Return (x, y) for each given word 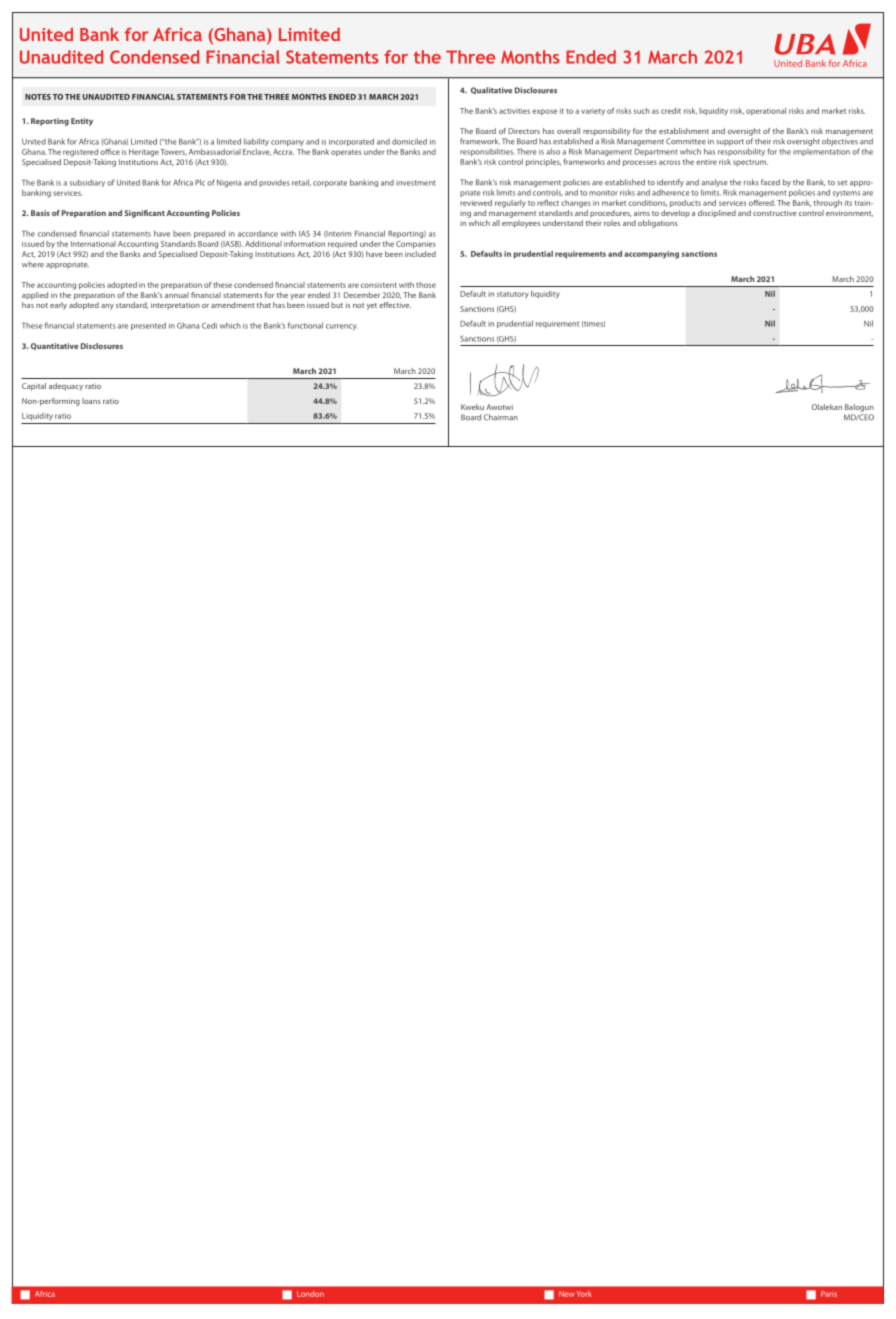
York (584, 1294)
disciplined (717, 214)
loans (91, 401)
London (310, 1294)
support (730, 142)
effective (395, 305)
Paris (829, 1294)
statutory (513, 295)
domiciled (409, 141)
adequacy (66, 387)
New (567, 1294)
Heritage (144, 153)
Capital (34, 387)
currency (341, 327)
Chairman (501, 417)
